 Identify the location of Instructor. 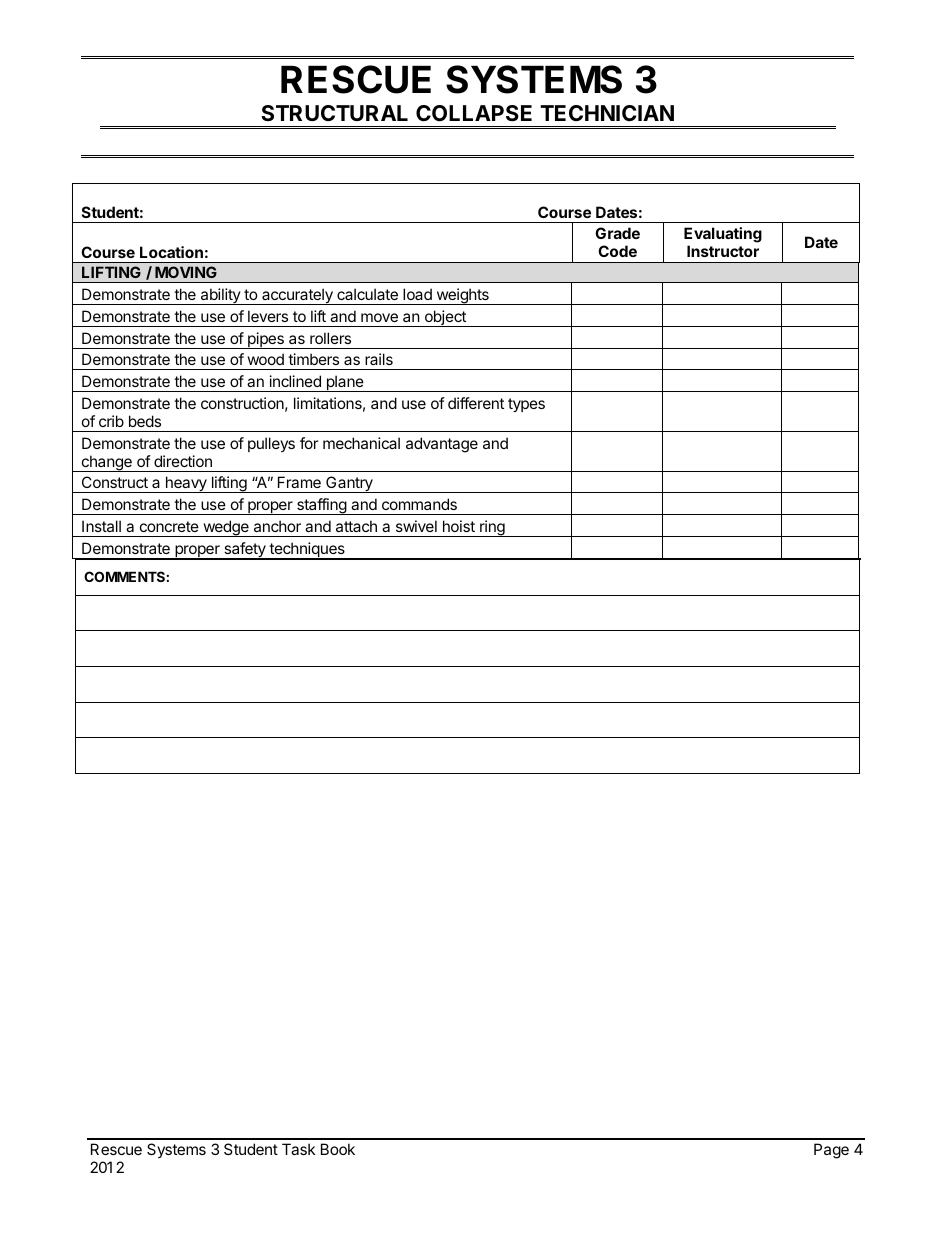
(723, 251).
